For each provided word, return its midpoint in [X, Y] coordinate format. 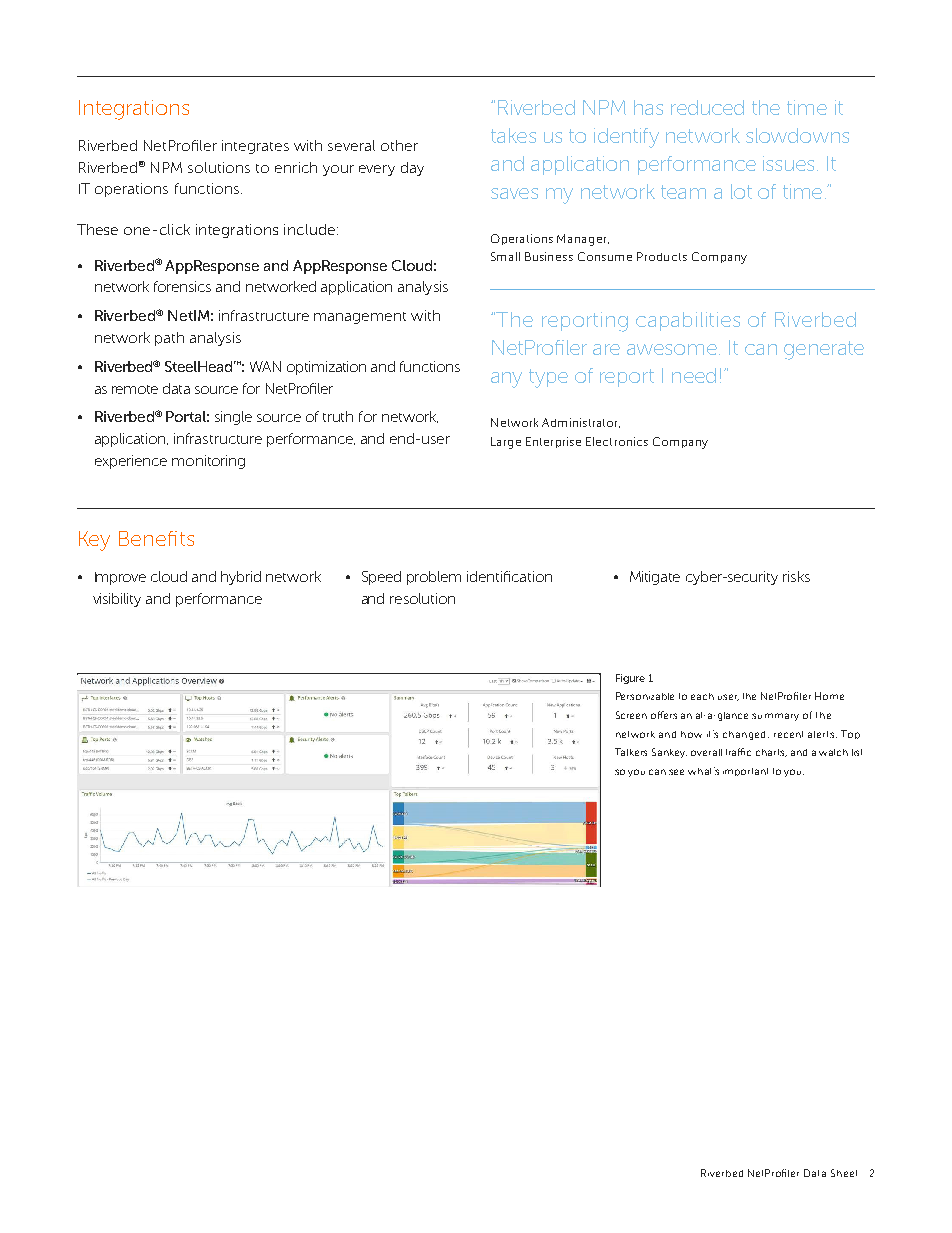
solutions [219, 167]
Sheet [844, 1173]
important [745, 772]
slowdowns [797, 135]
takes [513, 135]
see [676, 772]
